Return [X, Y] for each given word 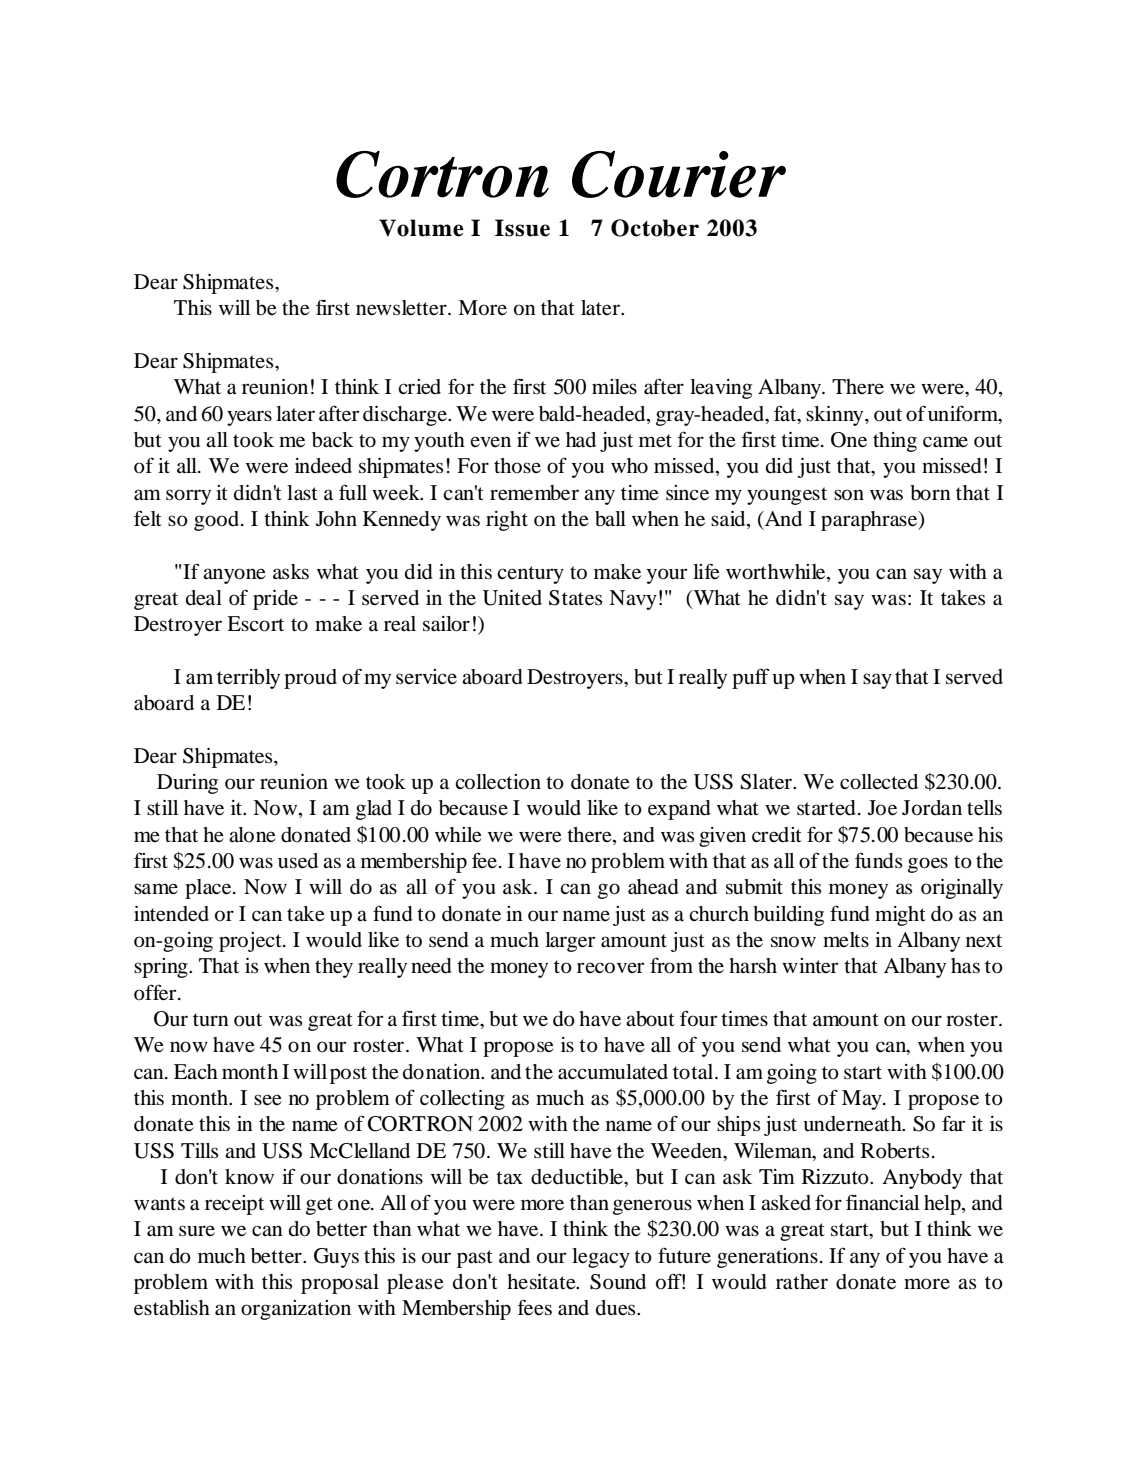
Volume [421, 228]
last [302, 493]
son [849, 495]
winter [810, 966]
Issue [522, 228]
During [187, 784]
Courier [679, 174]
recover [610, 968]
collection [498, 782]
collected [879, 782]
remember [534, 493]
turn [211, 1020]
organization [296, 1310]
